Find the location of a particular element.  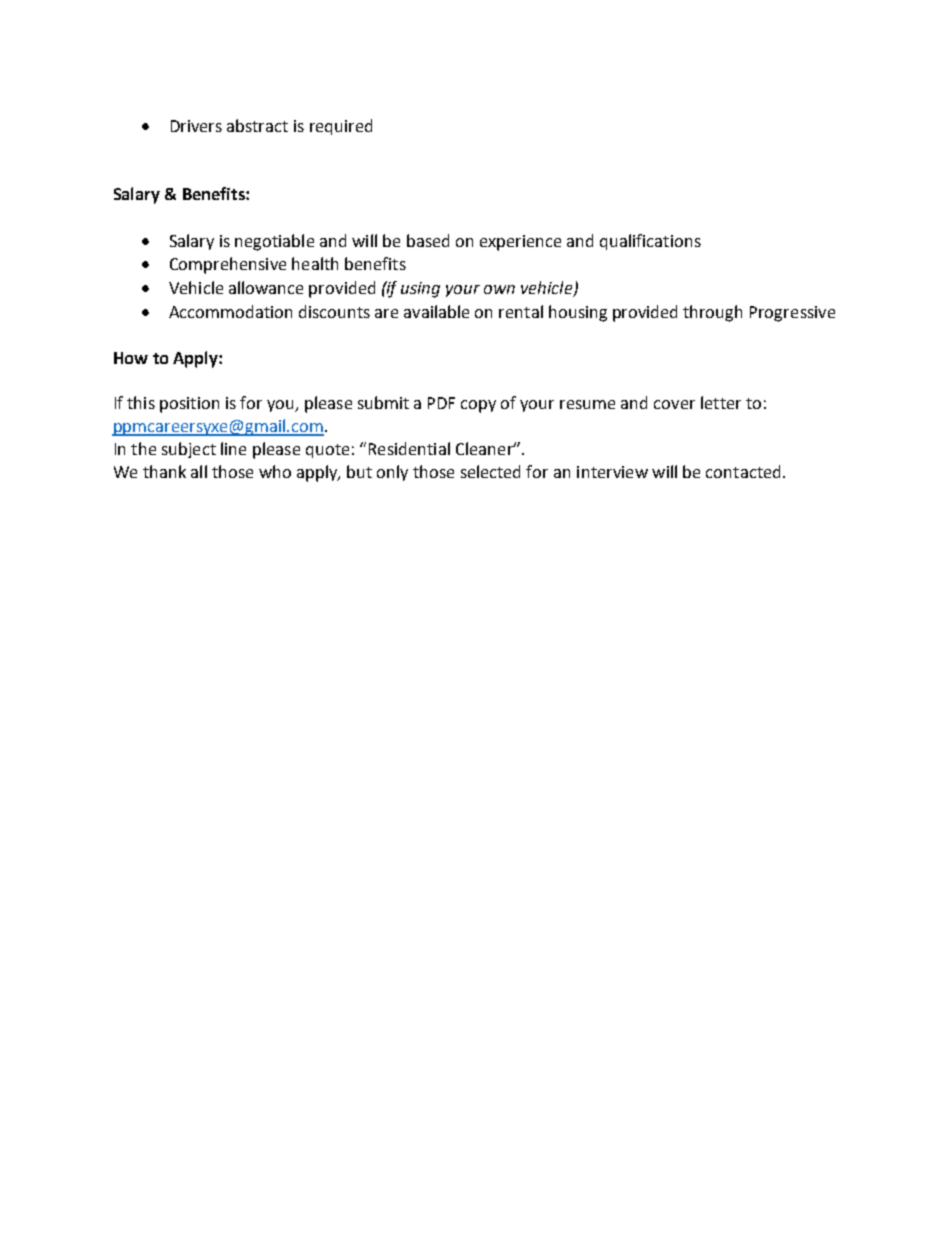

through is located at coordinates (712, 313).
